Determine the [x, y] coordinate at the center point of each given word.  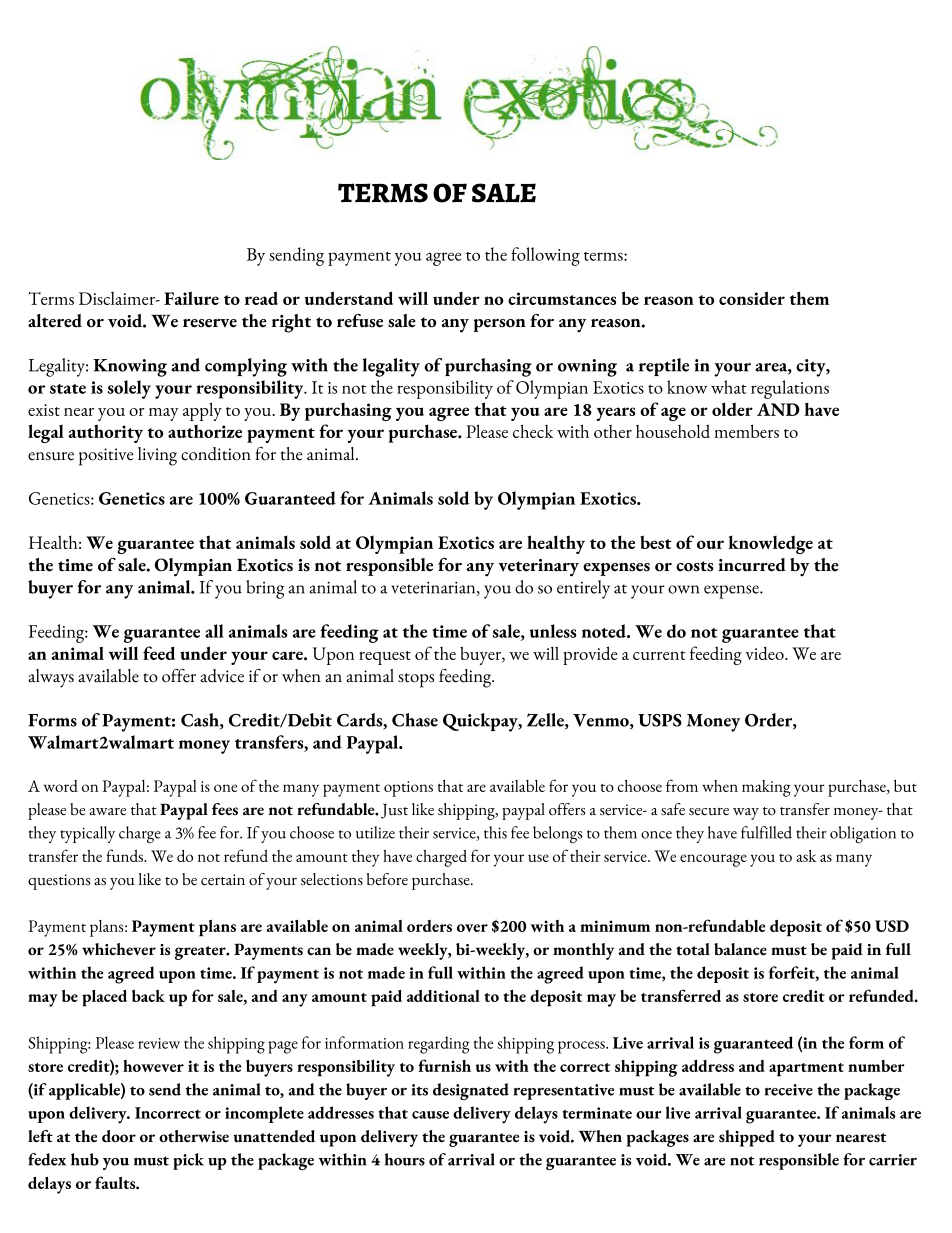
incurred [752, 565]
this [495, 832]
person [499, 325]
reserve [210, 323]
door [119, 1136]
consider [752, 298]
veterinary [539, 568]
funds [126, 855]
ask [806, 856]
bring [265, 589]
